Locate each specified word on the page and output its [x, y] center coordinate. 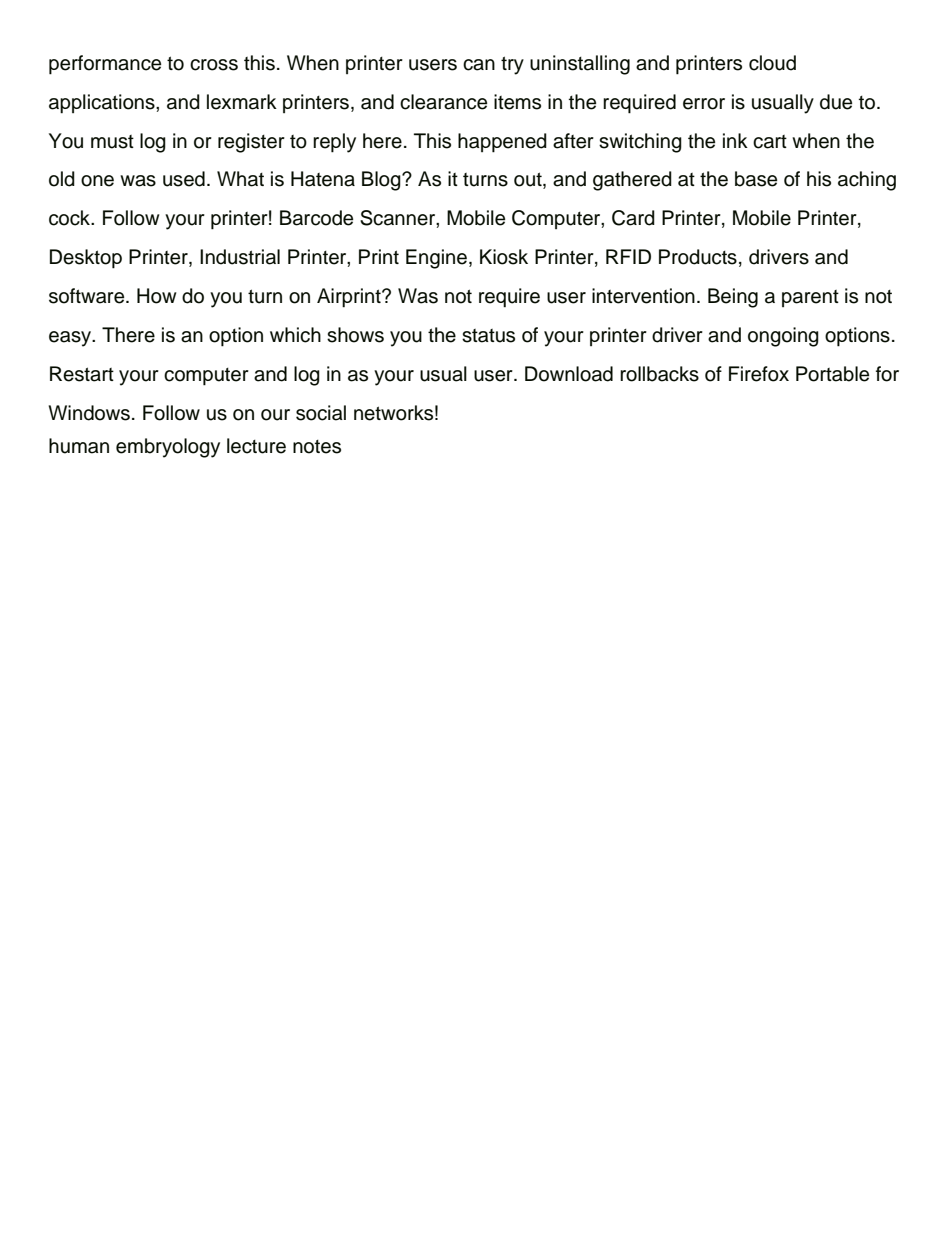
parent [810, 298]
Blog [382, 181]
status [488, 336]
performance [105, 65]
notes [317, 447]
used [184, 179]
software [88, 296]
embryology [168, 448]
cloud [772, 63]
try [512, 65]
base [756, 179]
